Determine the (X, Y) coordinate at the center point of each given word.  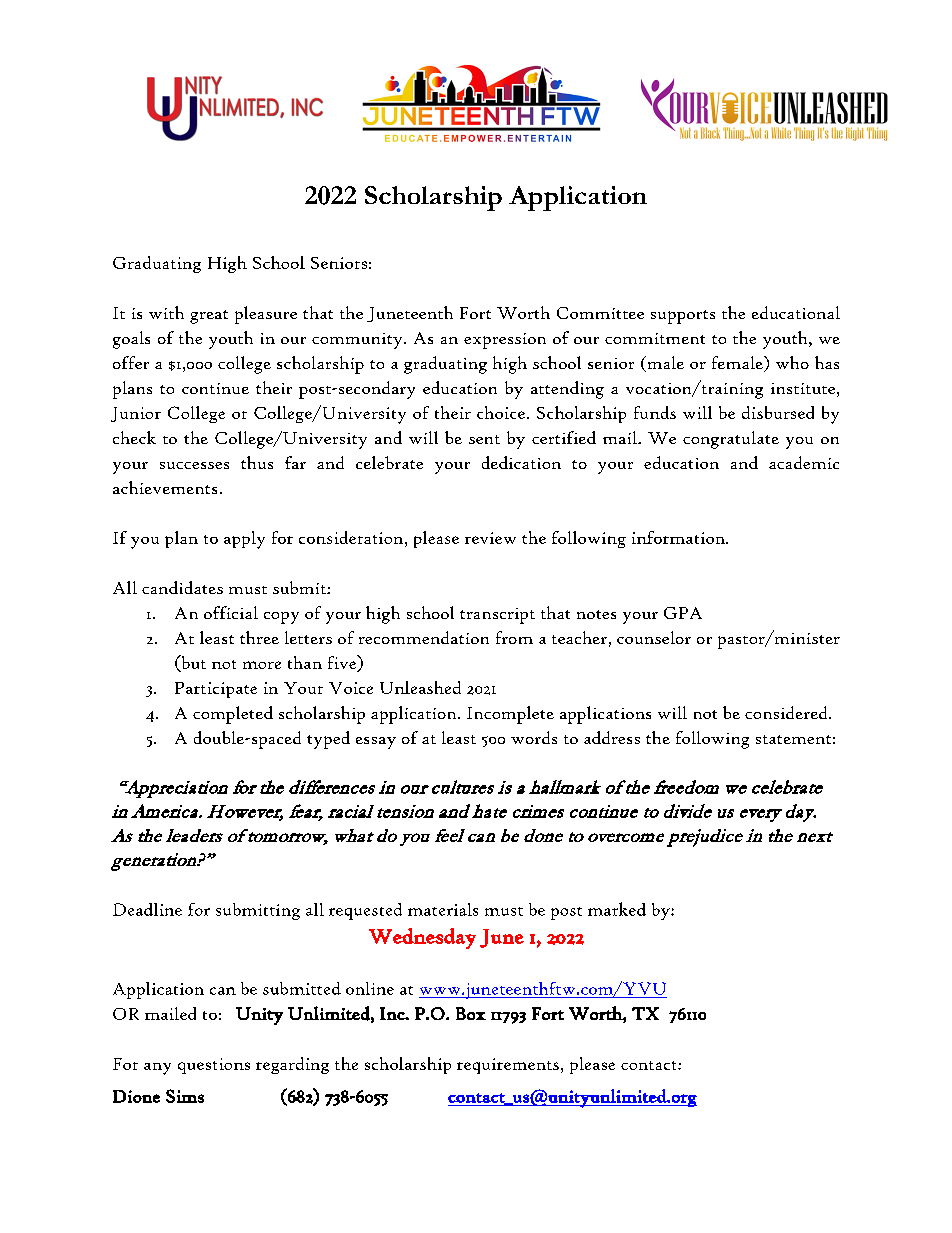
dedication (521, 462)
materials (443, 909)
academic (804, 462)
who (792, 362)
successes (194, 465)
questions (214, 1066)
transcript (497, 616)
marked (617, 909)
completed (233, 715)
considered (787, 712)
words (534, 737)
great (209, 317)
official (231, 612)
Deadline (147, 909)
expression (505, 341)
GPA (683, 613)
